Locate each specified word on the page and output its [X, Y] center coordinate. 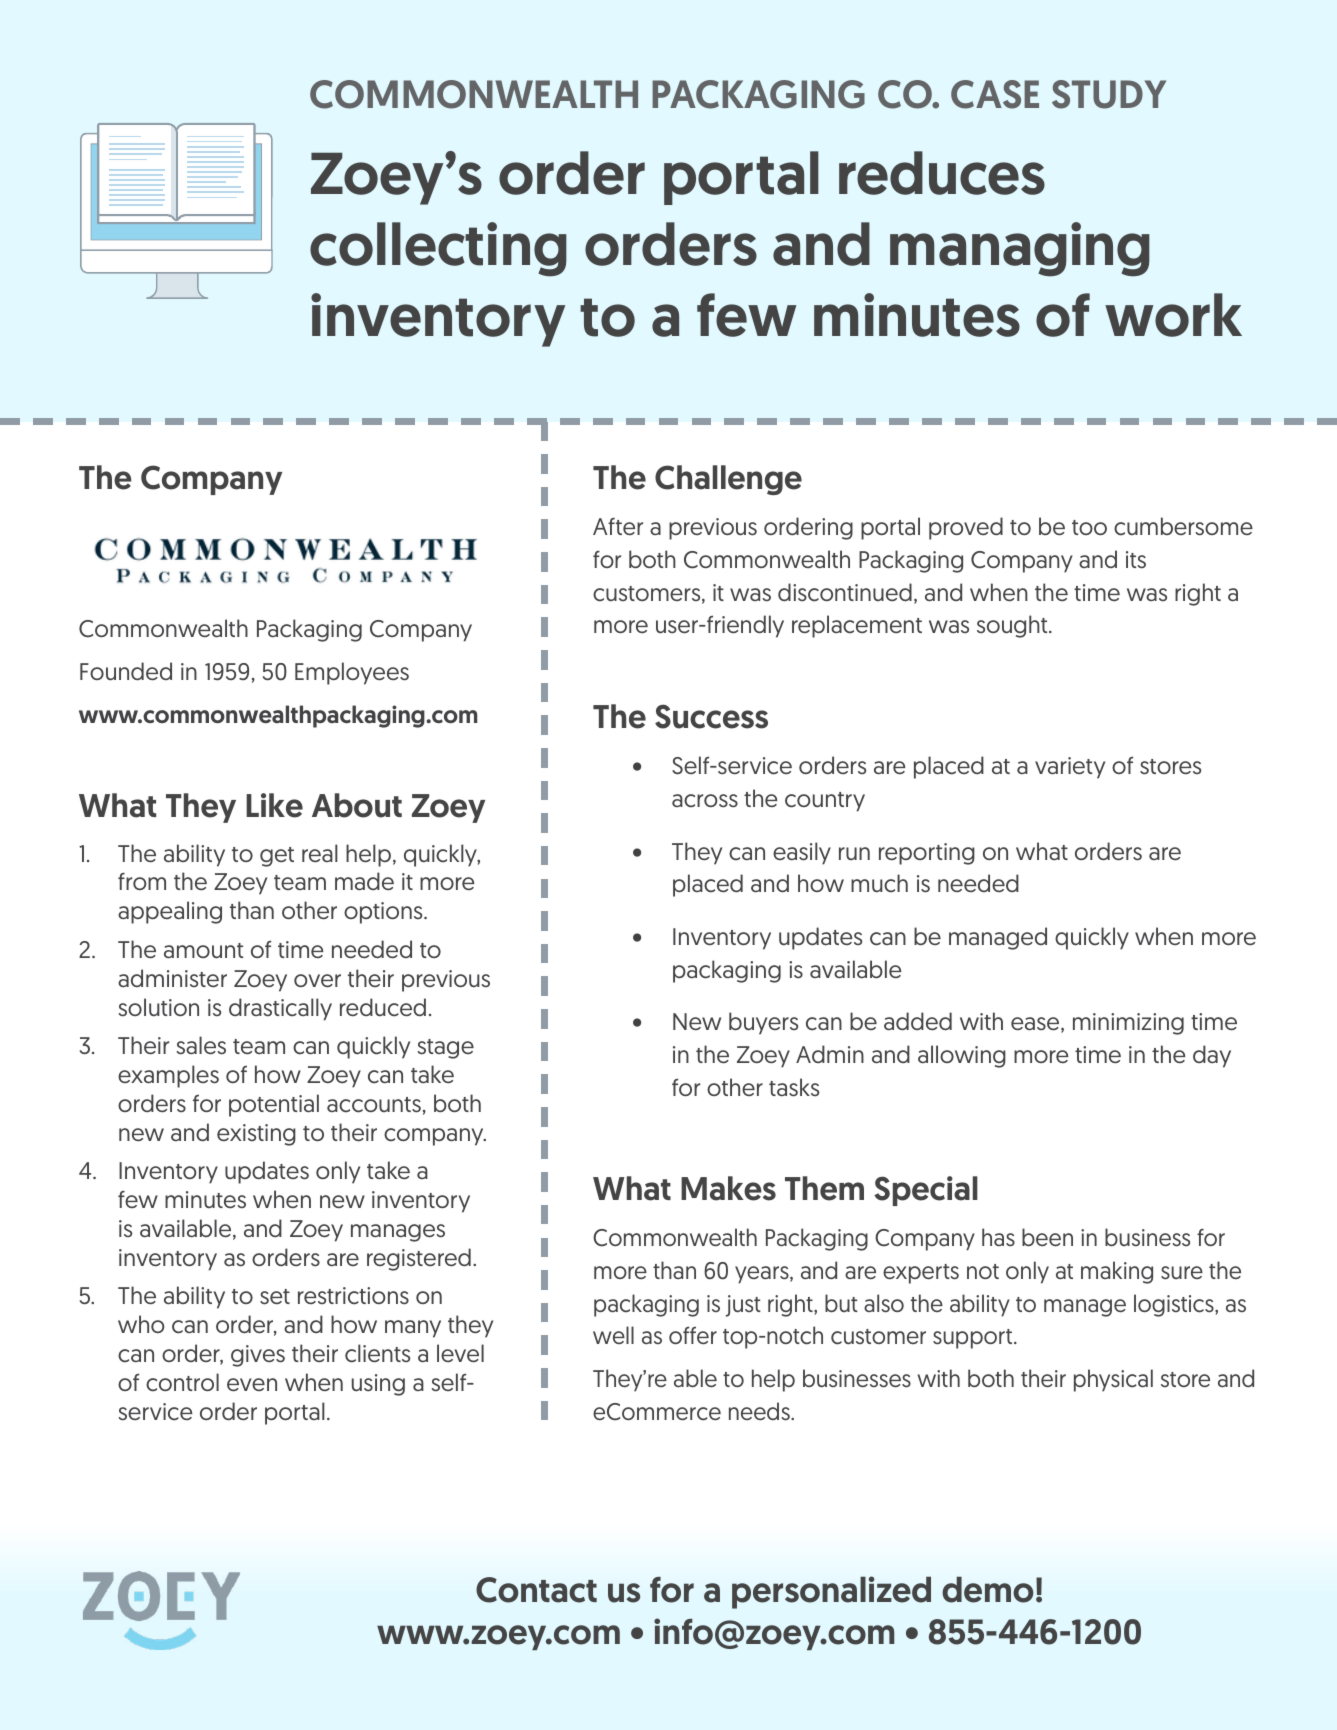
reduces [942, 173]
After [618, 527]
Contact [536, 1590]
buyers [763, 1023]
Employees [352, 673]
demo [987, 1590]
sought [1013, 626]
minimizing [1128, 1024]
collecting [438, 249]
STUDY [1109, 94]
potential [274, 1105]
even [252, 1385]
